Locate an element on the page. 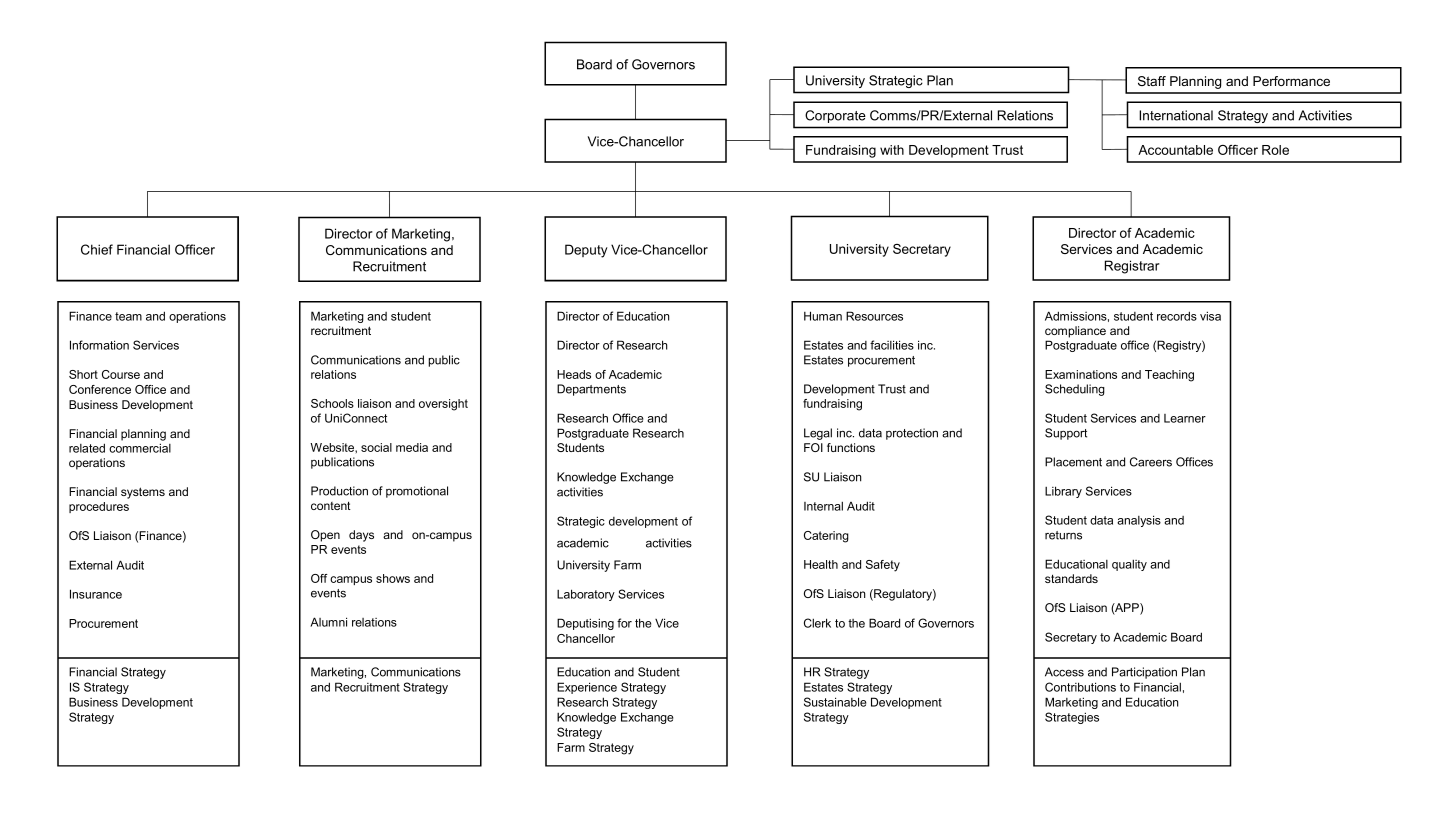 The width and height of the image is (1456, 819). Human is located at coordinates (823, 316).
